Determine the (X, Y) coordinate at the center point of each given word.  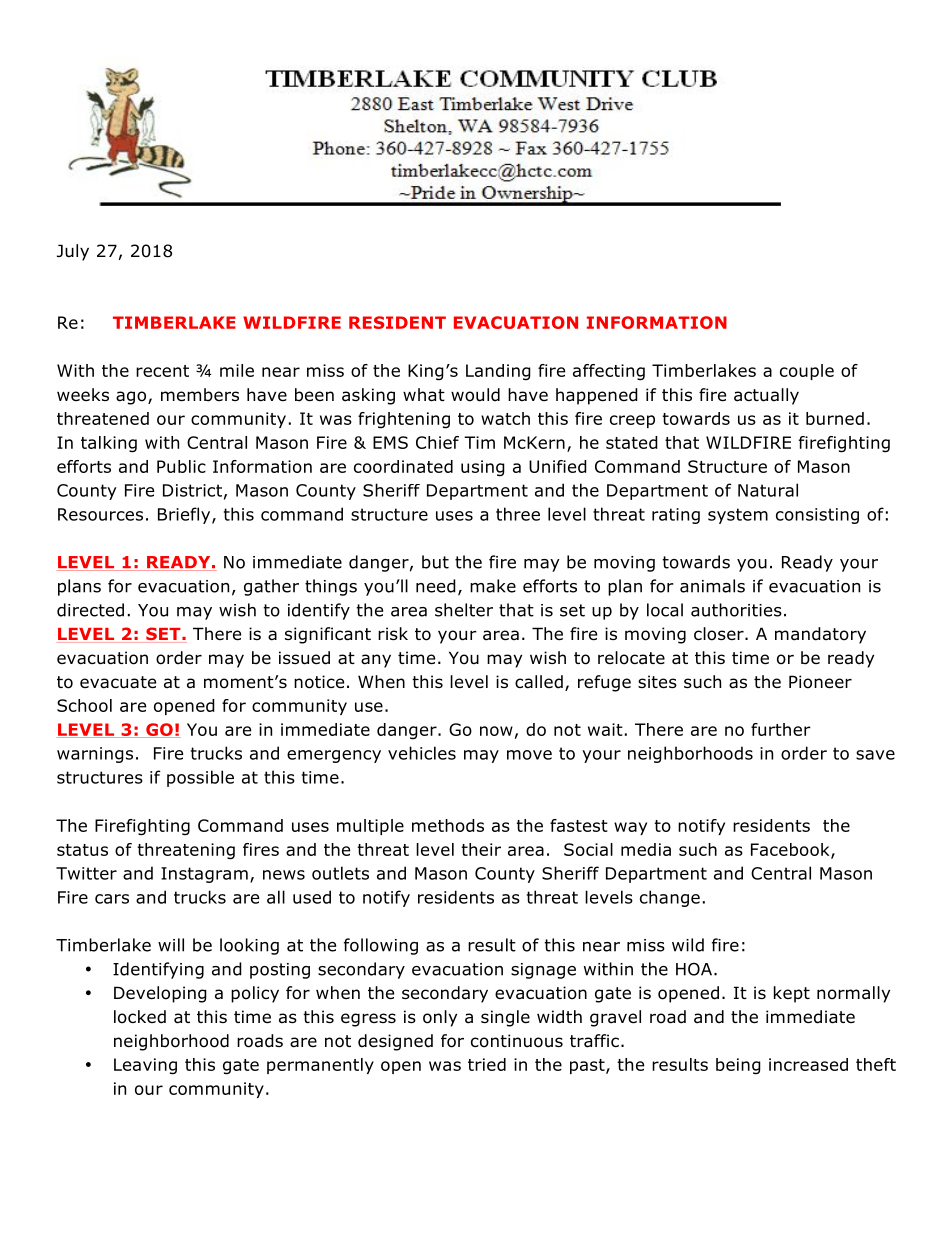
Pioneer (820, 682)
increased (808, 1064)
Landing (498, 372)
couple (807, 372)
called (539, 682)
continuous (517, 1041)
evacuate (118, 682)
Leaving (145, 1066)
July (73, 252)
